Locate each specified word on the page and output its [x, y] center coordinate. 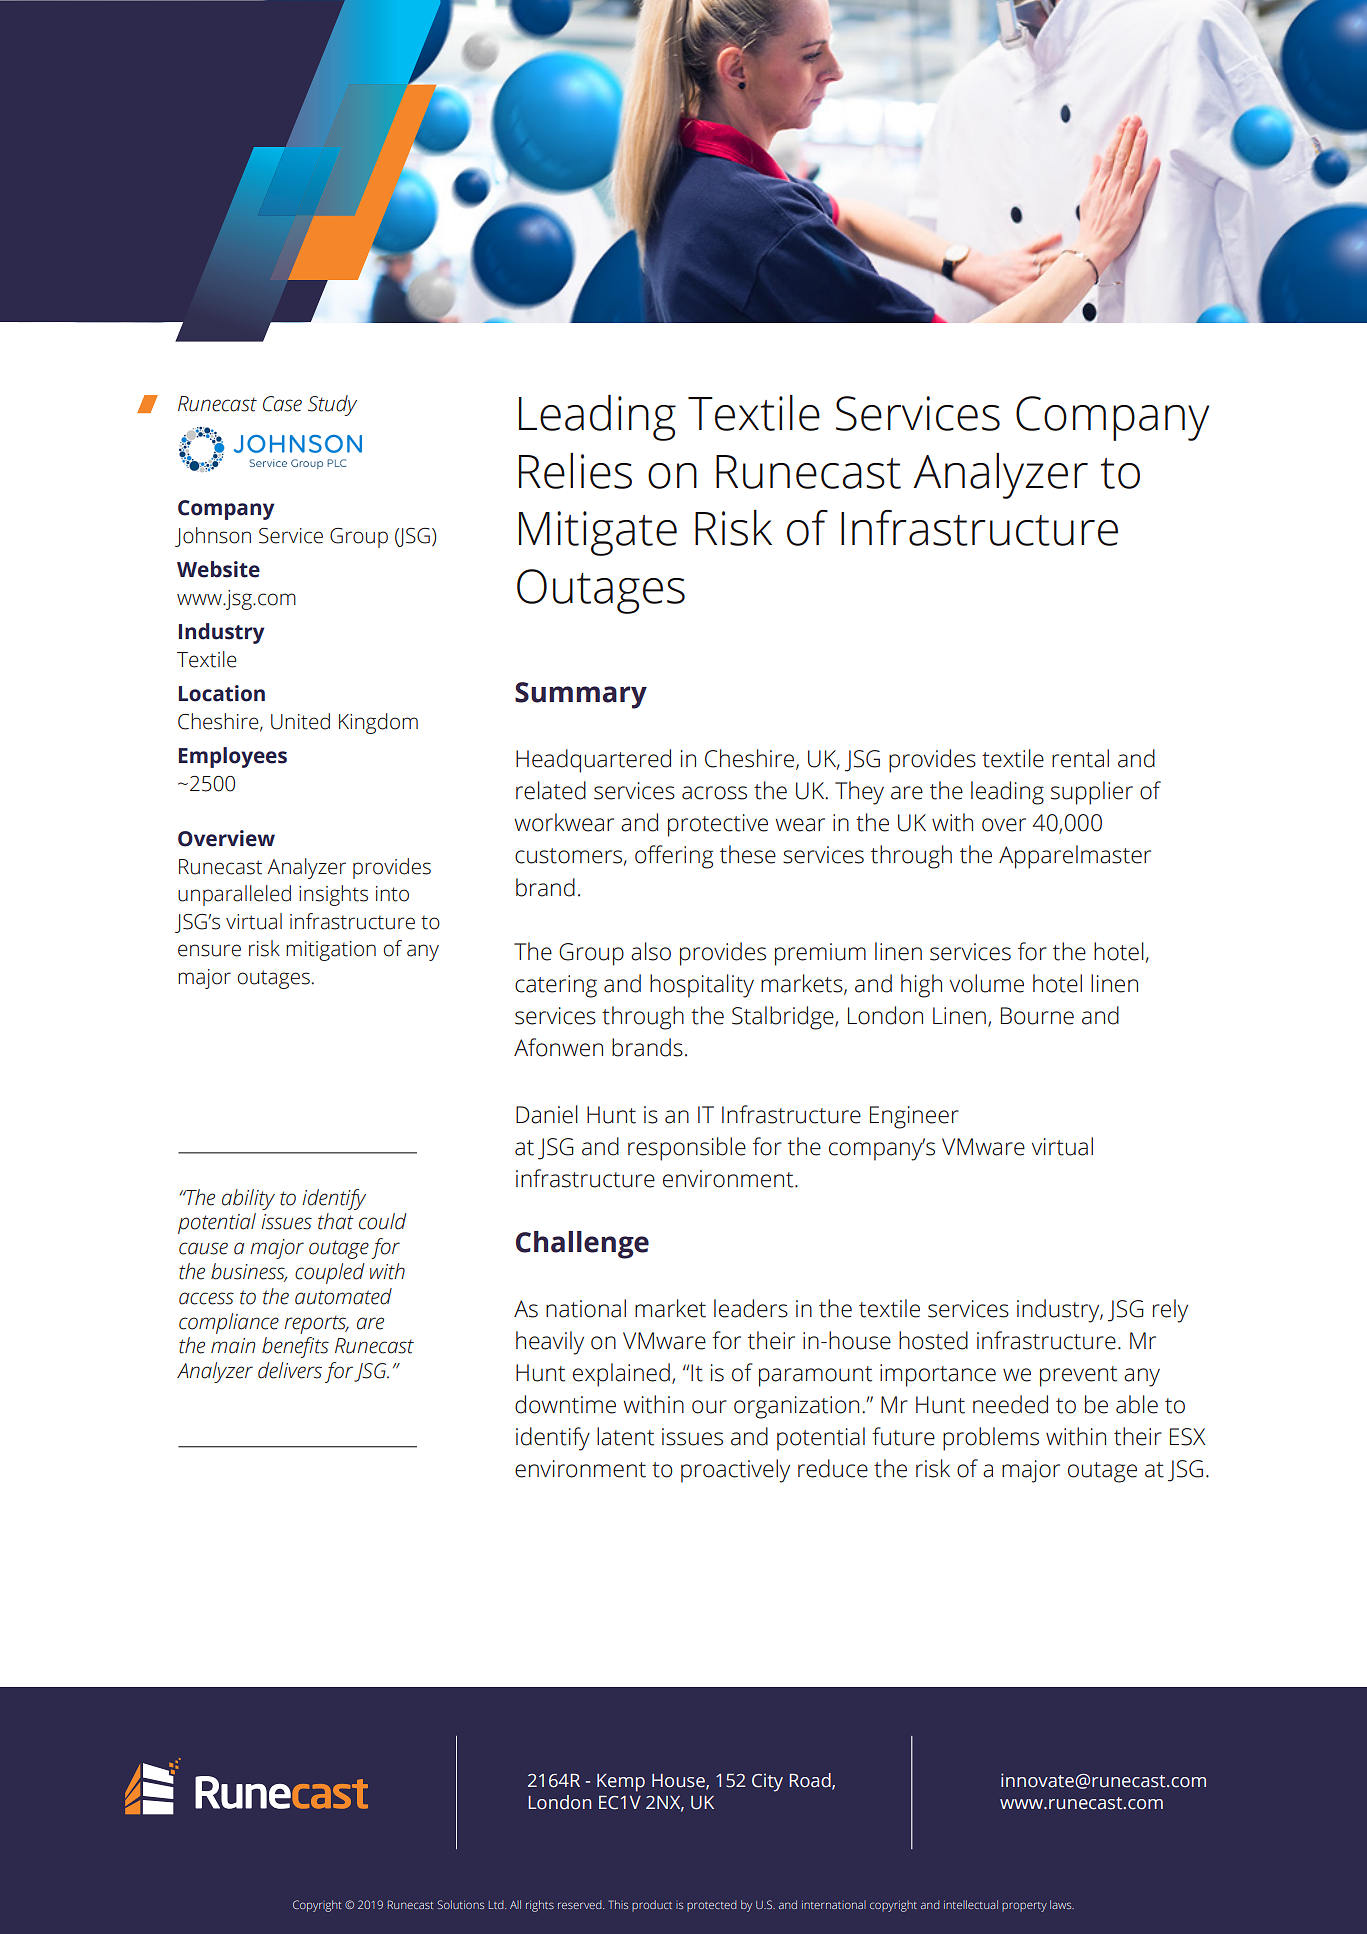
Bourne [1037, 1016]
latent [625, 1436]
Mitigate [598, 533]
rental [1080, 758]
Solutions [460, 1904]
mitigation [331, 951]
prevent [1078, 1376]
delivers [290, 1370]
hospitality [702, 986]
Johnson [213, 537]
